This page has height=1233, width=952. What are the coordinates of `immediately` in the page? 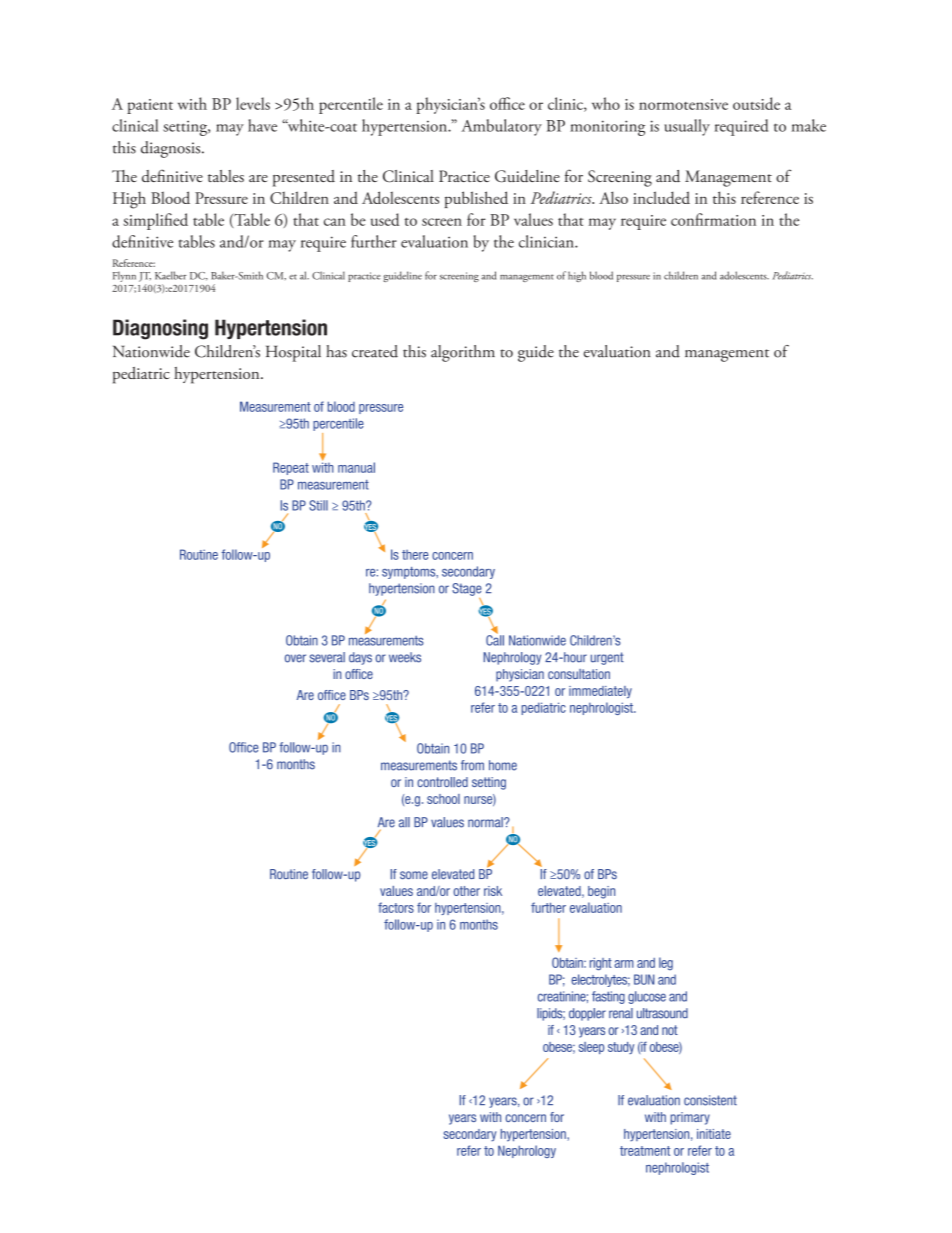 It's located at (600, 692).
